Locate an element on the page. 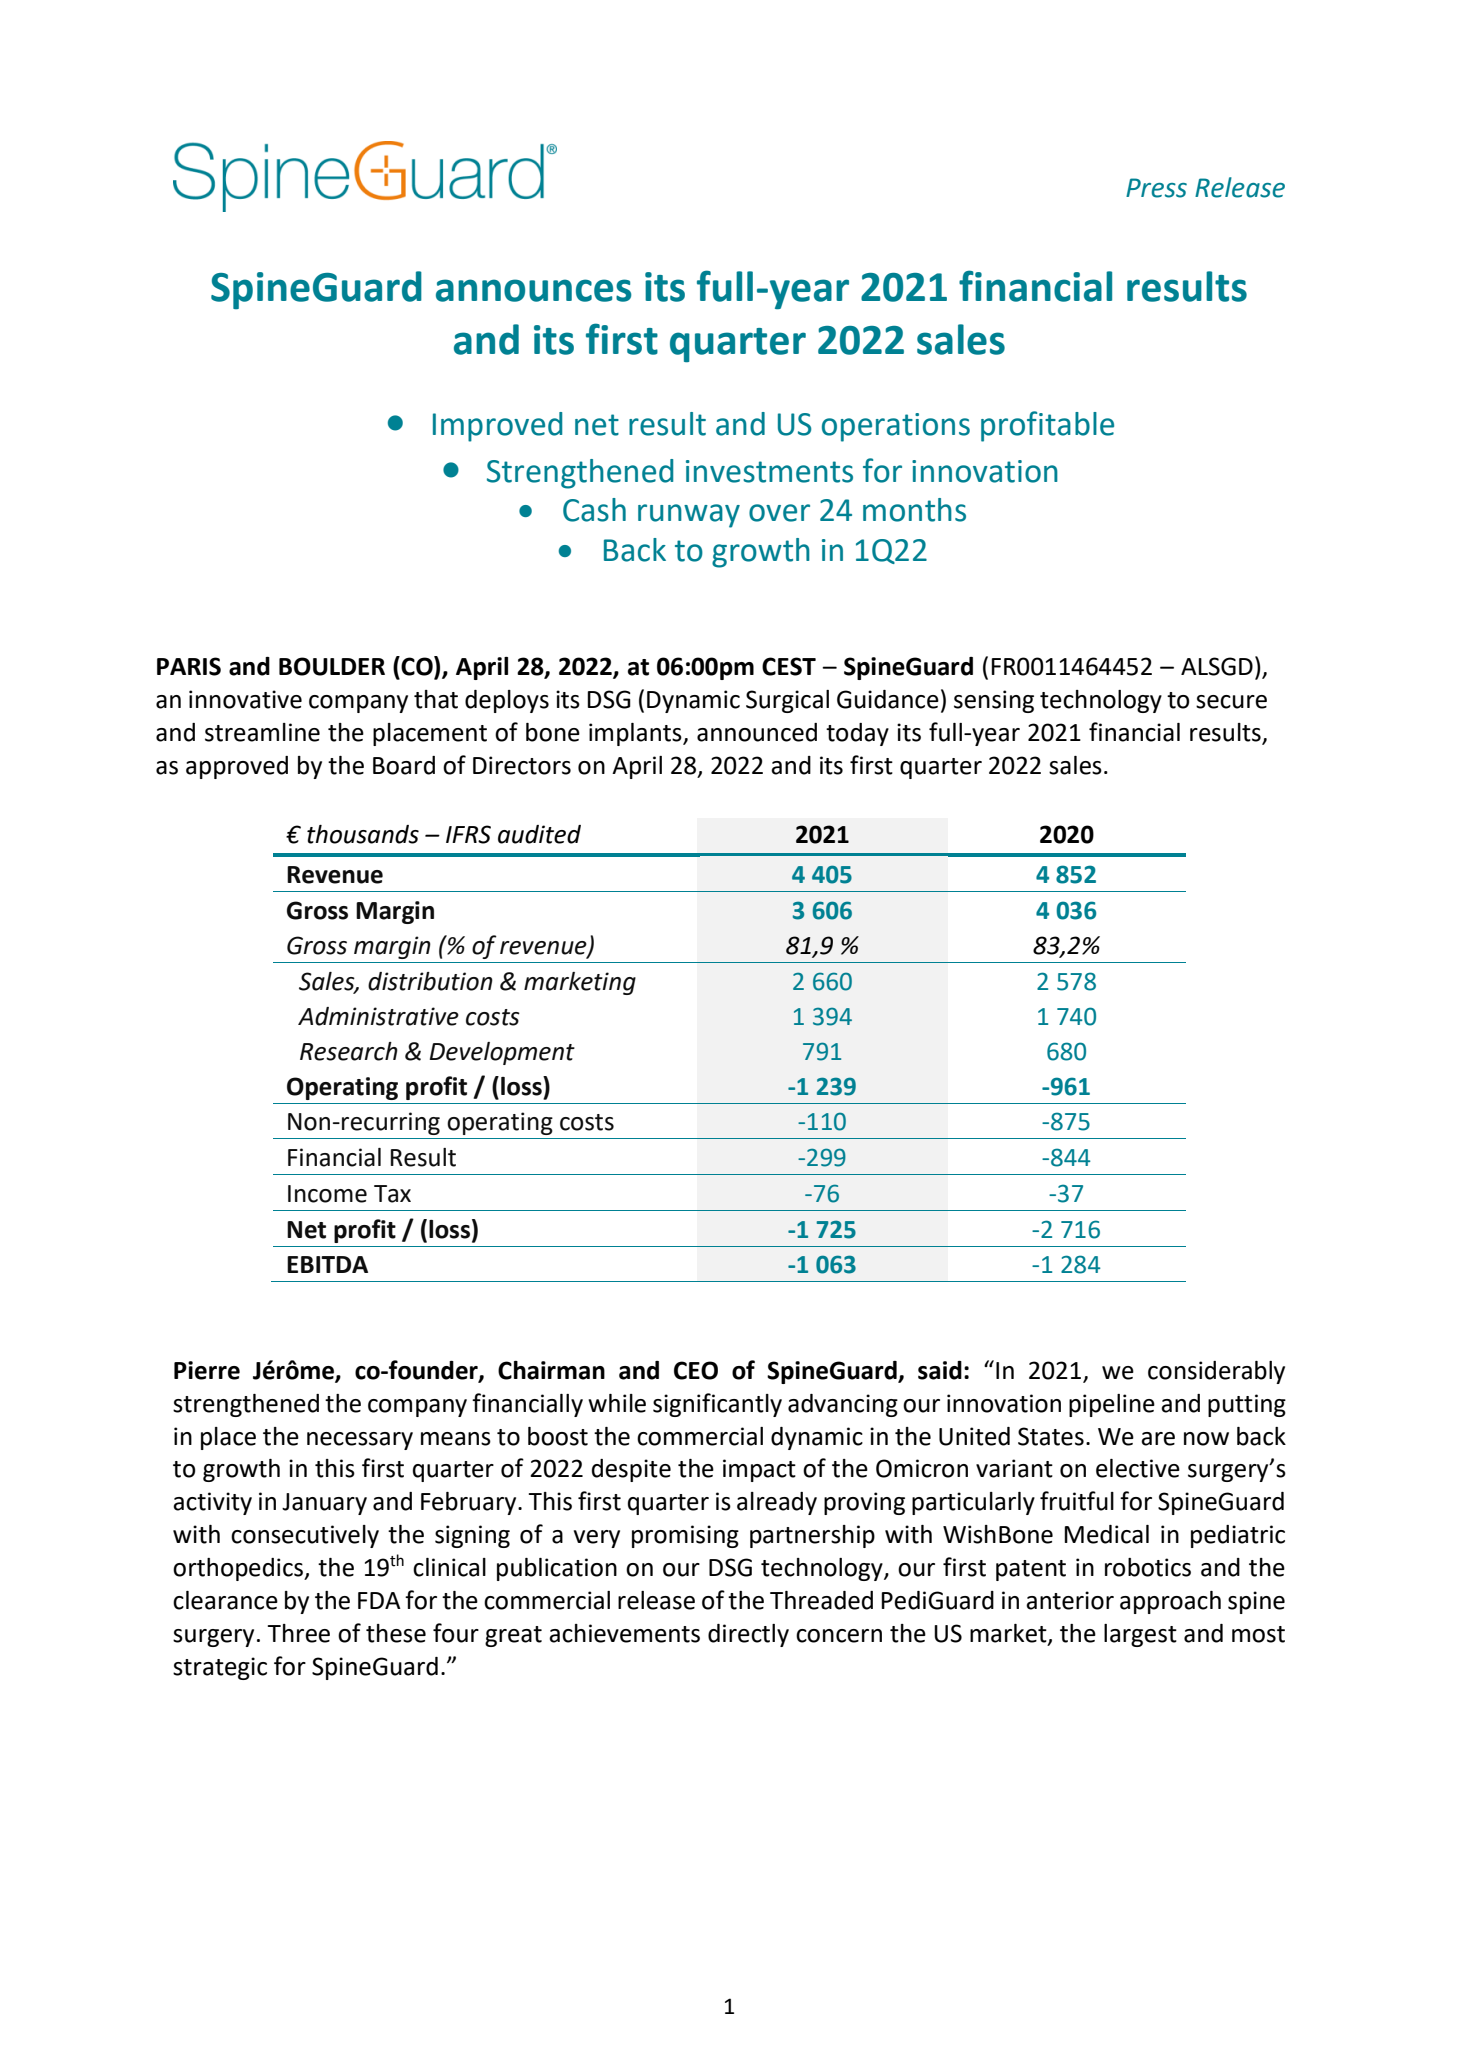  operations is located at coordinates (896, 427).
